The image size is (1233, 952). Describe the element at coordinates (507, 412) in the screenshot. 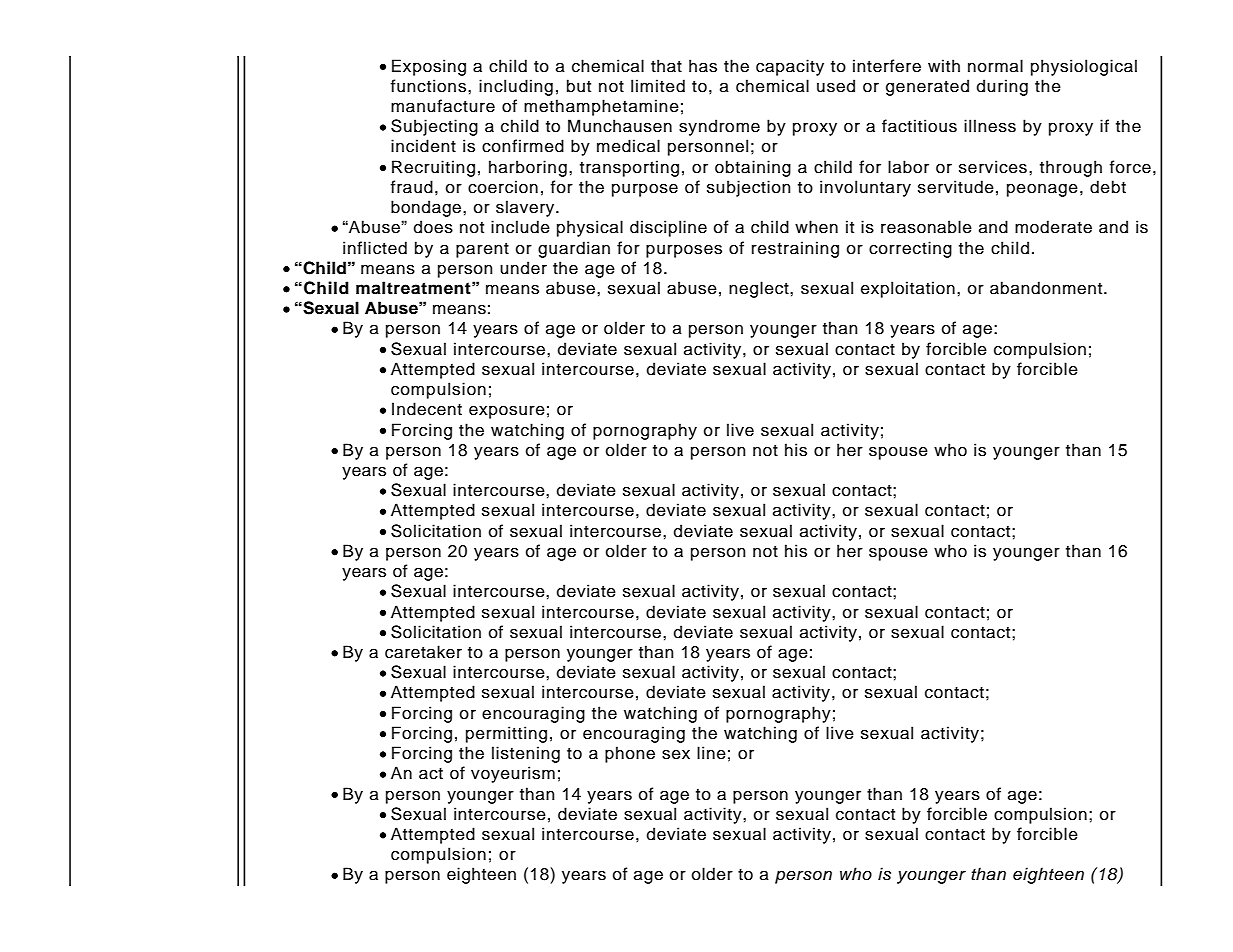

I see `exposure` at that location.
